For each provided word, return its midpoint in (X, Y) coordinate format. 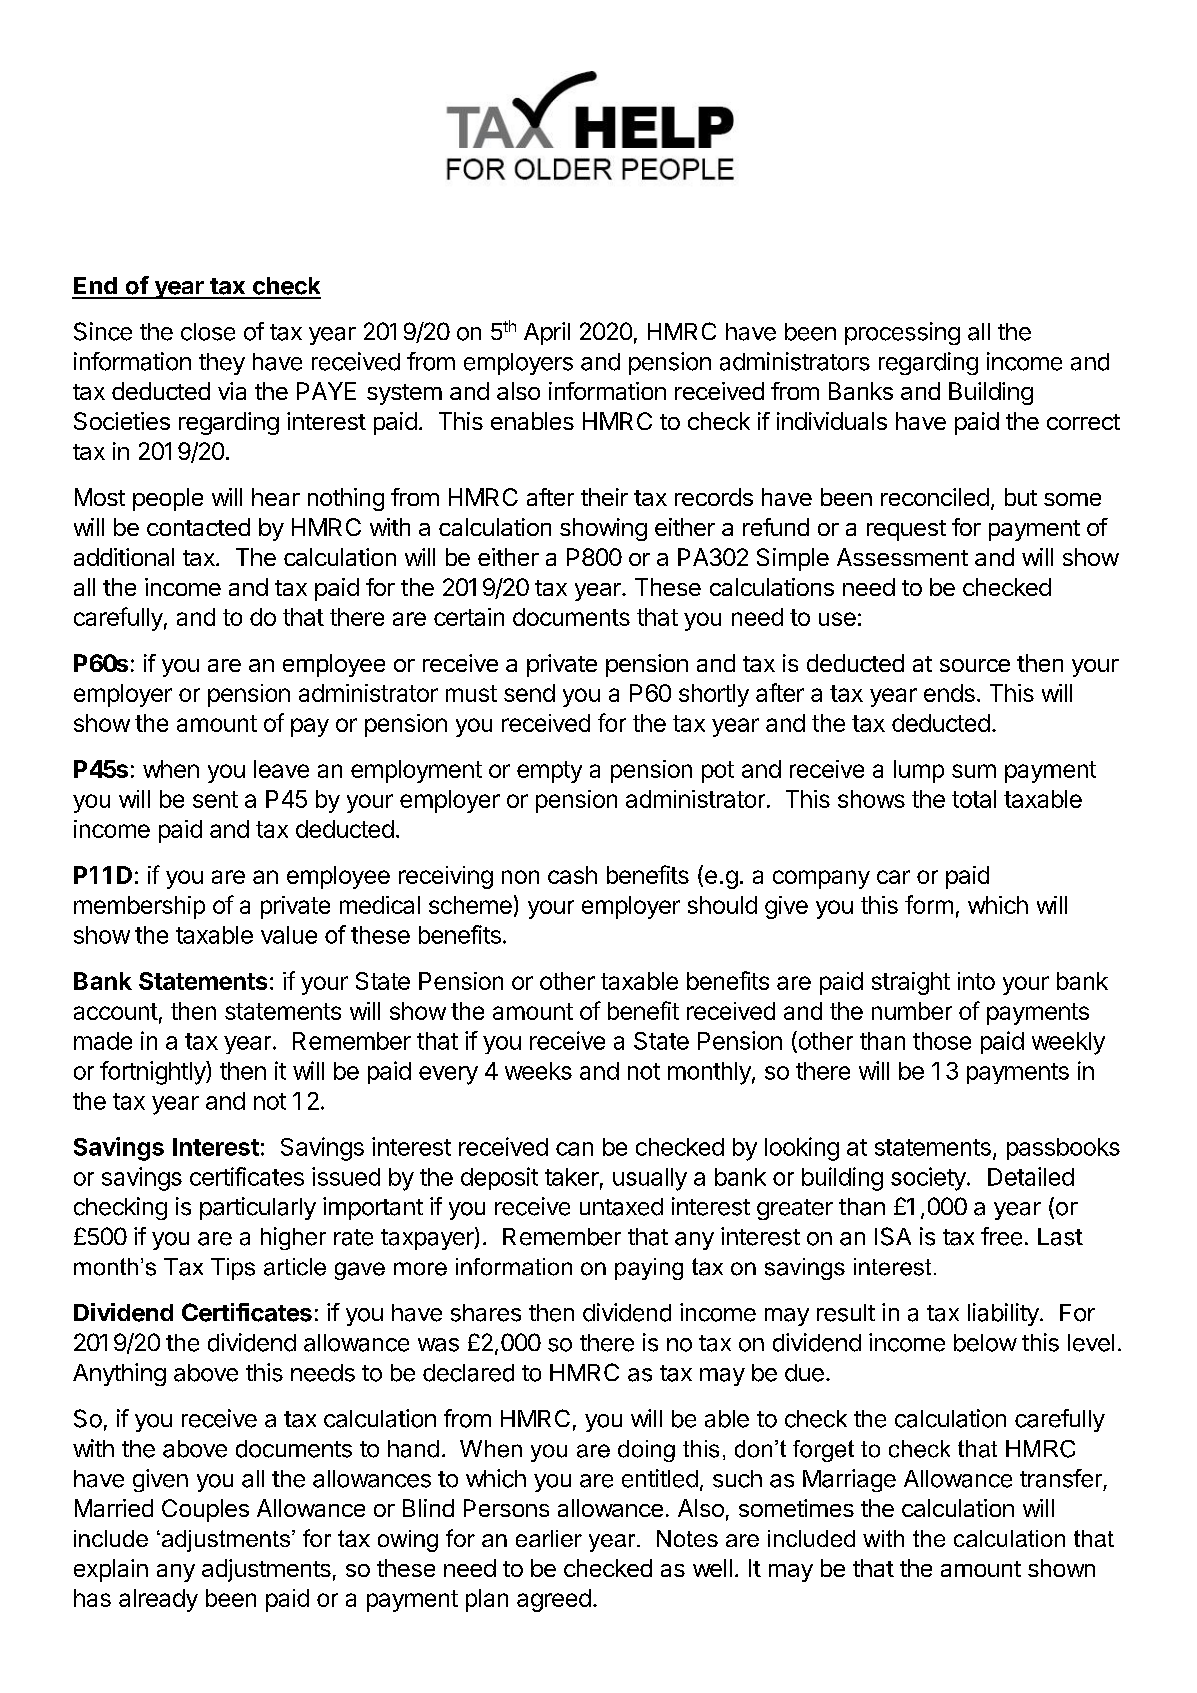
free (1001, 1236)
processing (902, 333)
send (529, 693)
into (976, 981)
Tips (233, 1269)
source (975, 665)
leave (281, 769)
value (289, 935)
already (158, 1600)
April (547, 333)
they (222, 364)
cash (572, 875)
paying (649, 1269)
